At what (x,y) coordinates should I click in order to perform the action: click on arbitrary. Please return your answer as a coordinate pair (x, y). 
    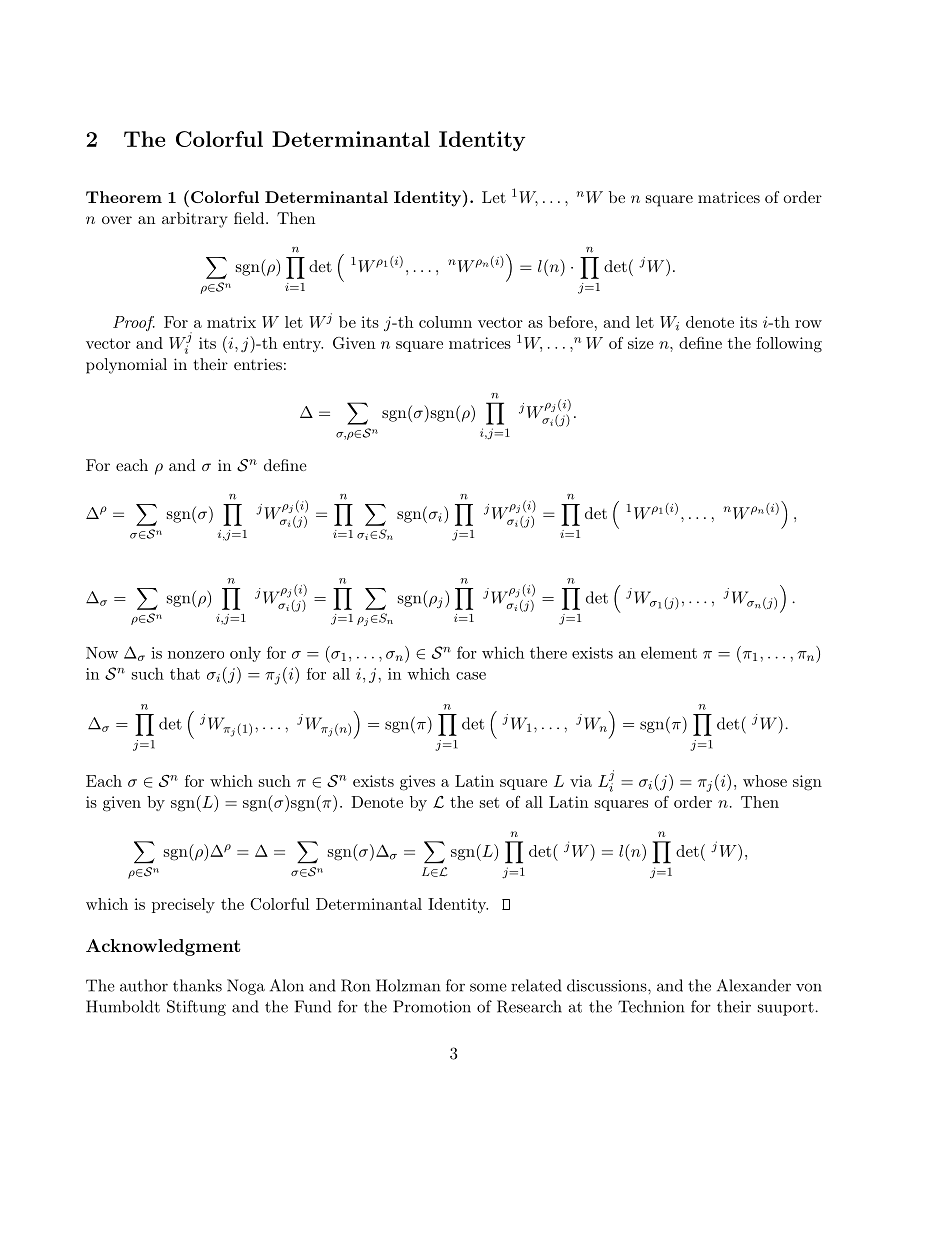
    Looking at the image, I should click on (194, 220).
